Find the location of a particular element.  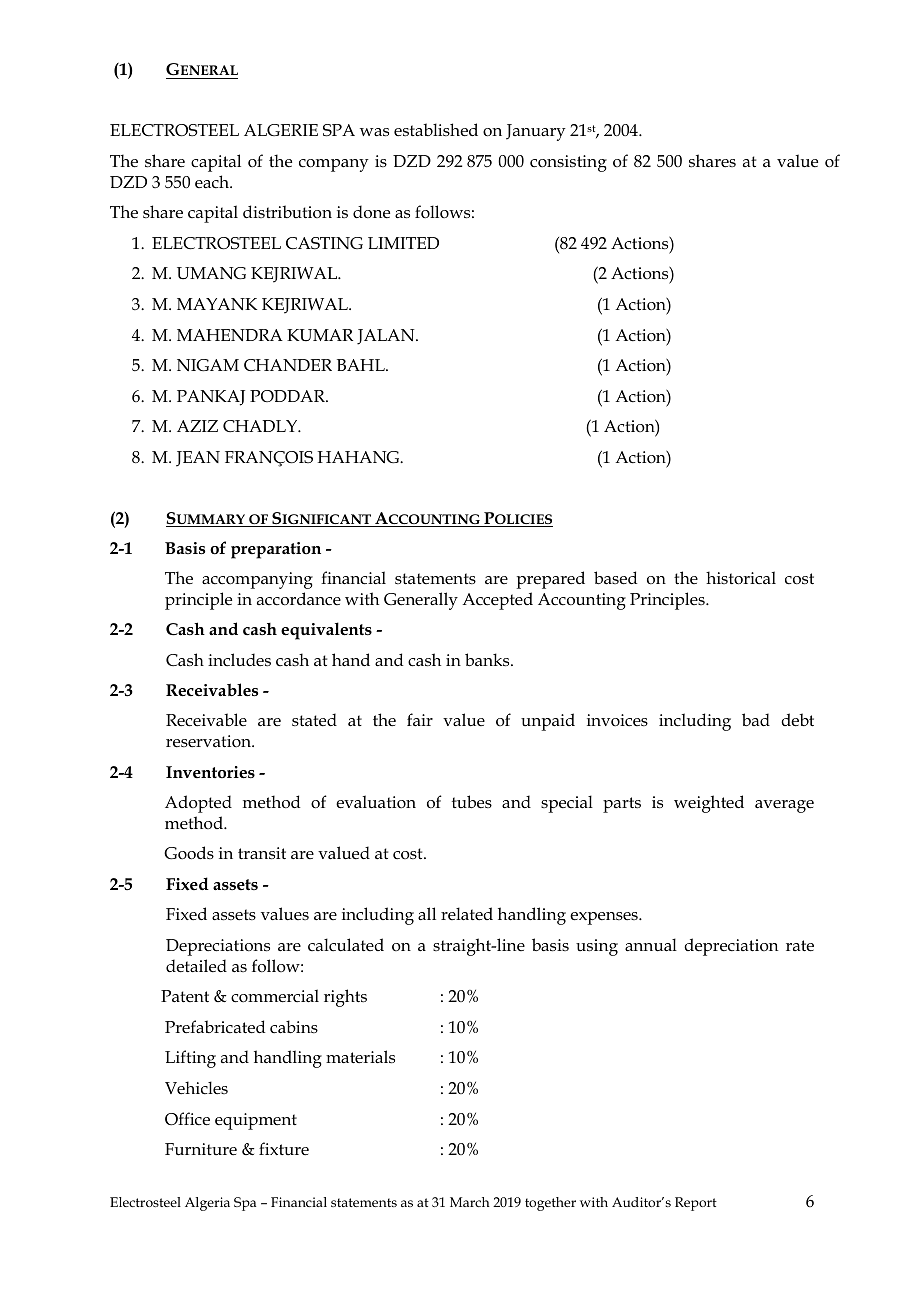

each is located at coordinates (213, 181).
